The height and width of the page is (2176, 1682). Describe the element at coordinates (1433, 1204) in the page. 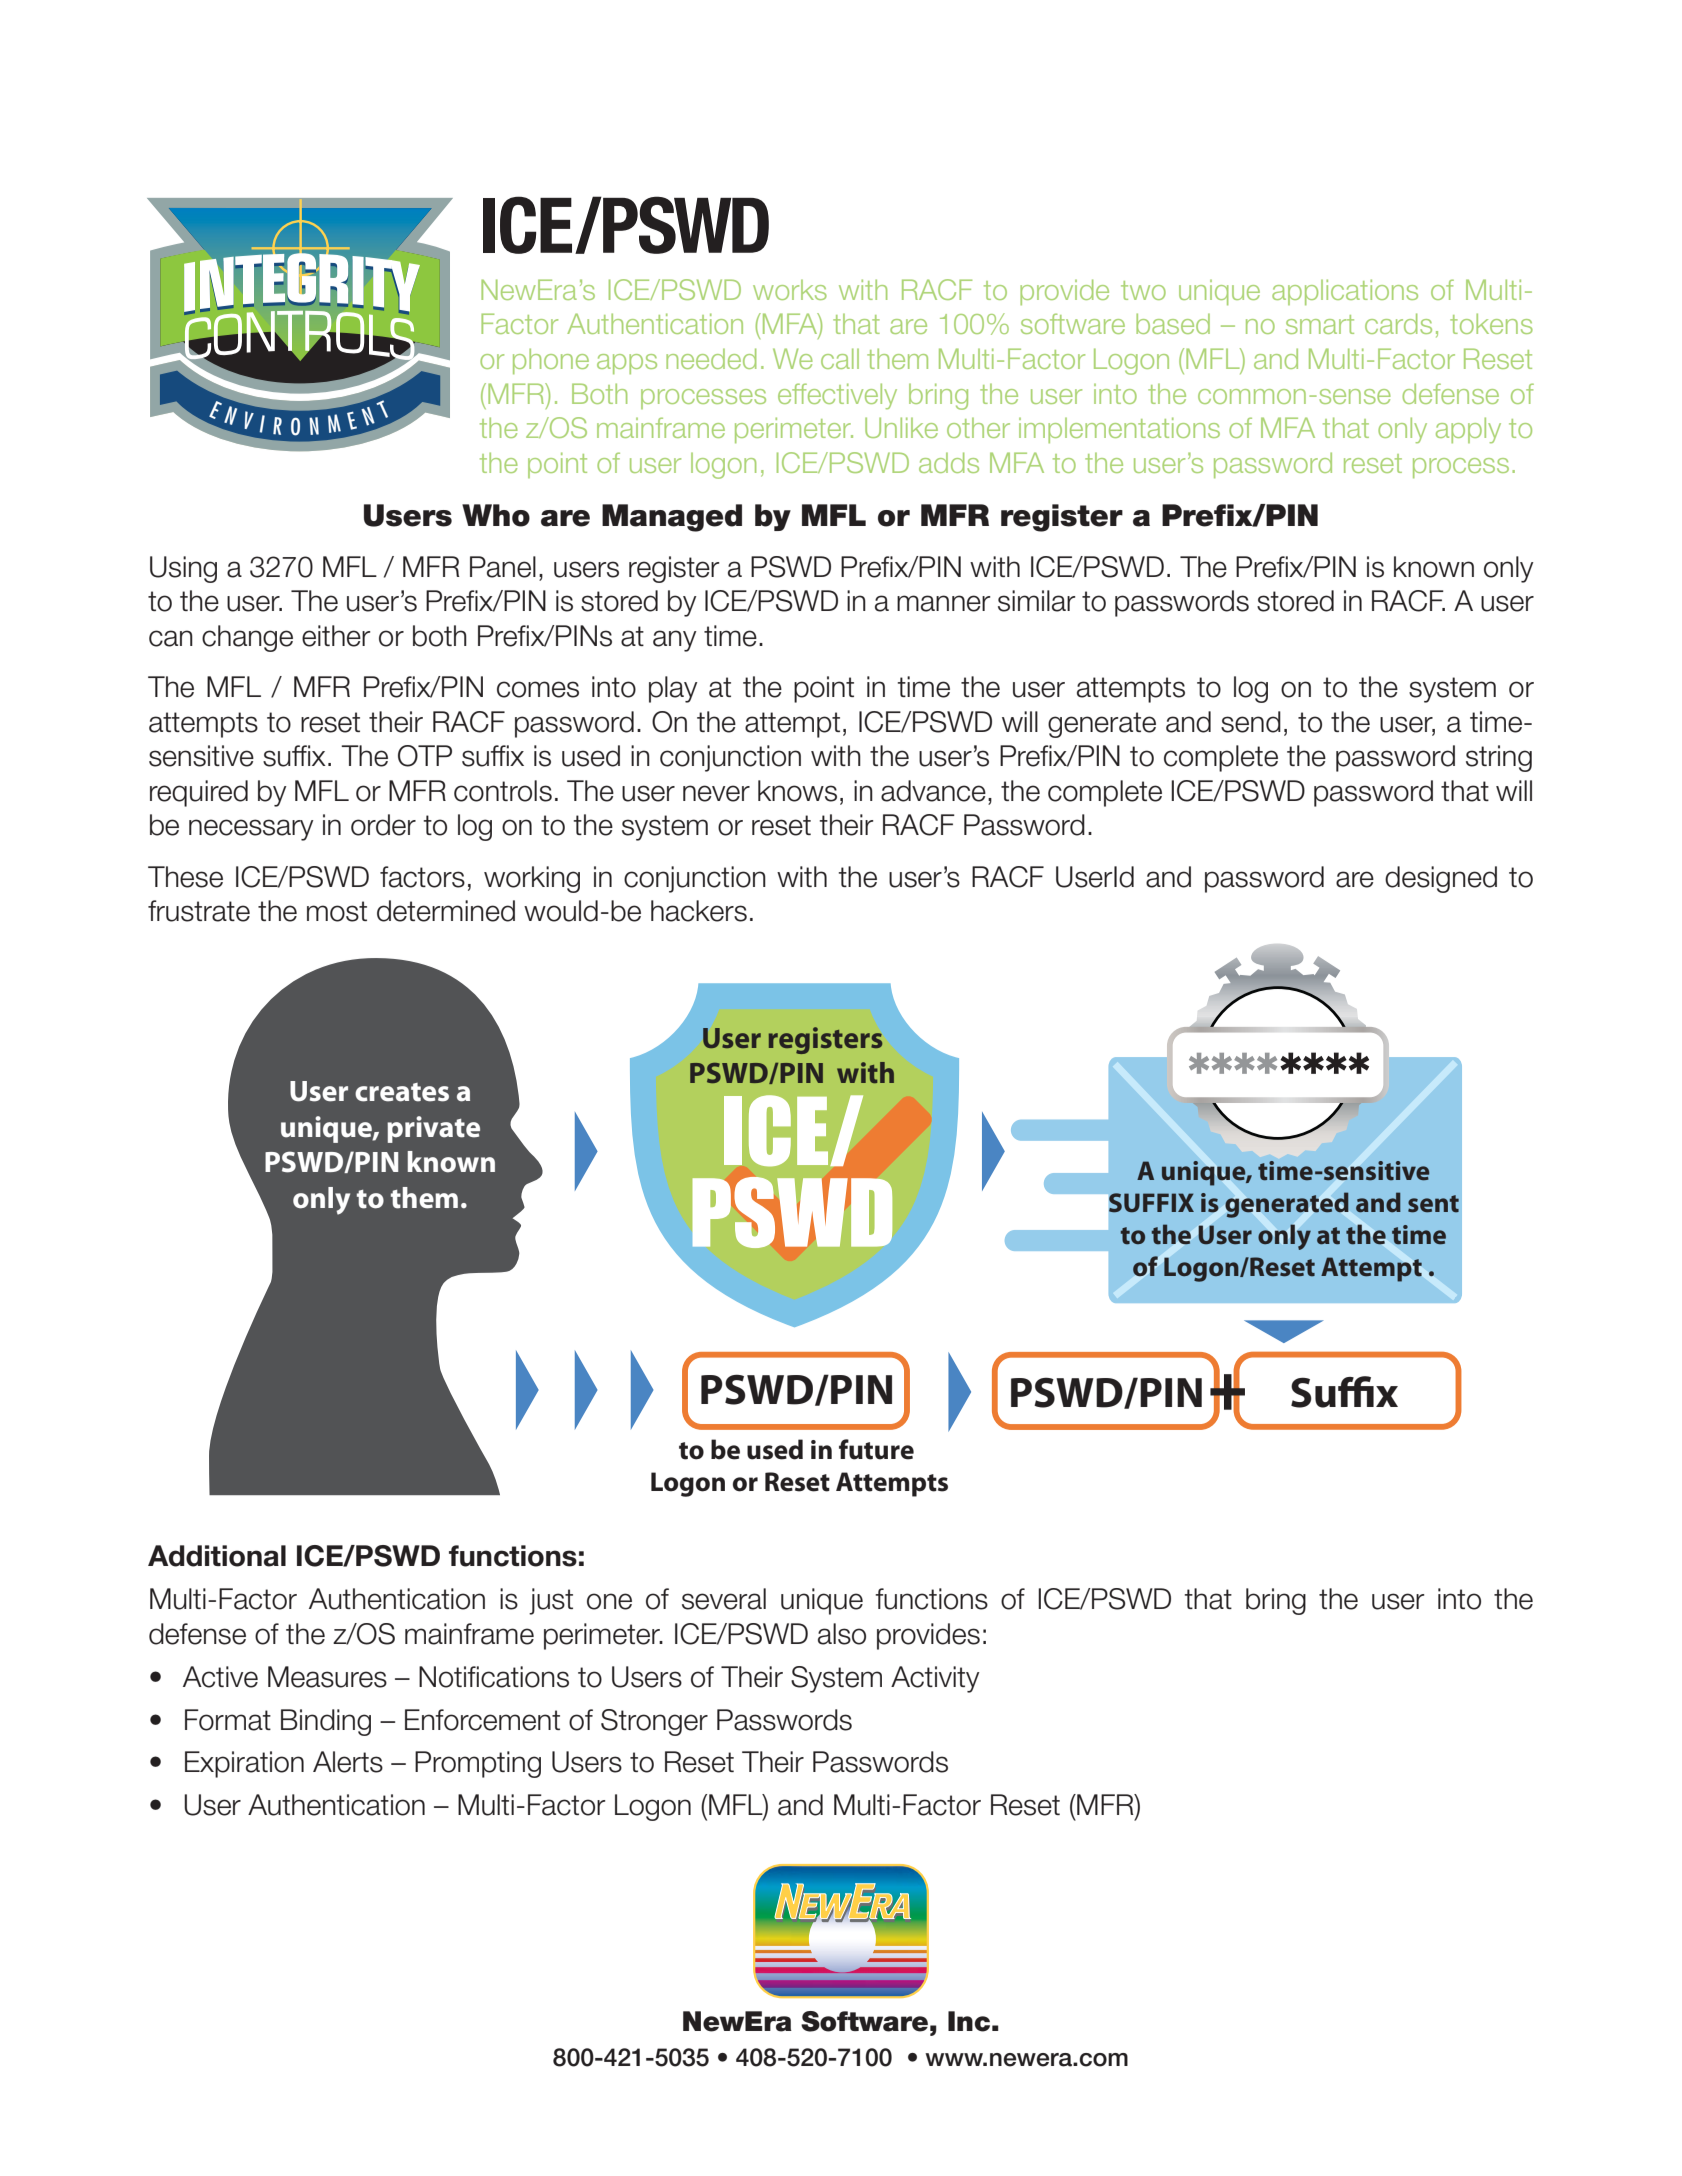

I see `sent` at that location.
